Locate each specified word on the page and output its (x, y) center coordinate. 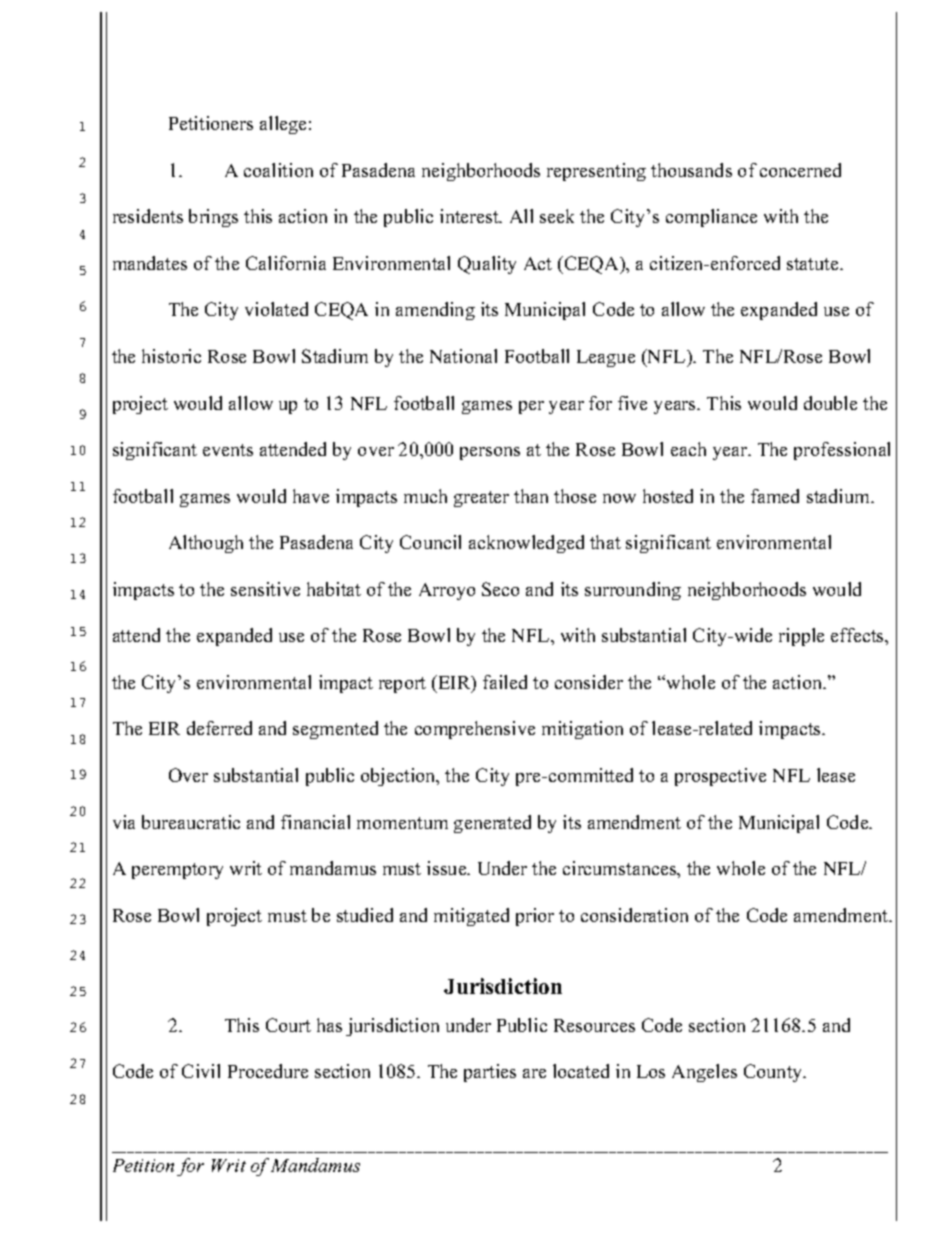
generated (492, 824)
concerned (800, 170)
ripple (801, 637)
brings (213, 218)
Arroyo (447, 591)
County (774, 1073)
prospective (720, 777)
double (830, 403)
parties (490, 1073)
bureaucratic (191, 822)
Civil (201, 1071)
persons (490, 453)
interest (470, 216)
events (228, 450)
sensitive (265, 589)
